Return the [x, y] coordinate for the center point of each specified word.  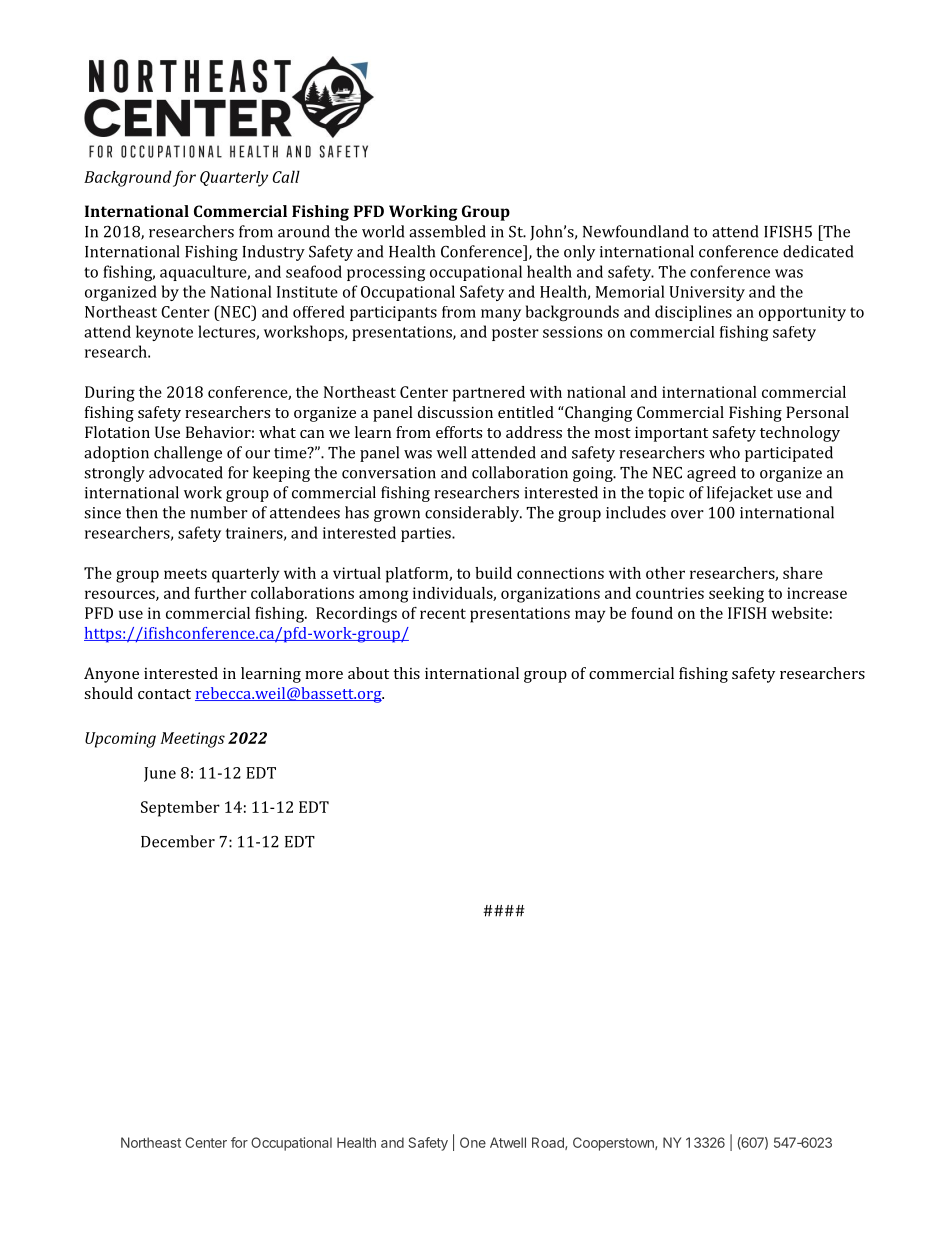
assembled [447, 231]
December [178, 841]
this [406, 673]
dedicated [818, 251]
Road [549, 1143]
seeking [736, 595]
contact [164, 694]
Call [286, 176]
